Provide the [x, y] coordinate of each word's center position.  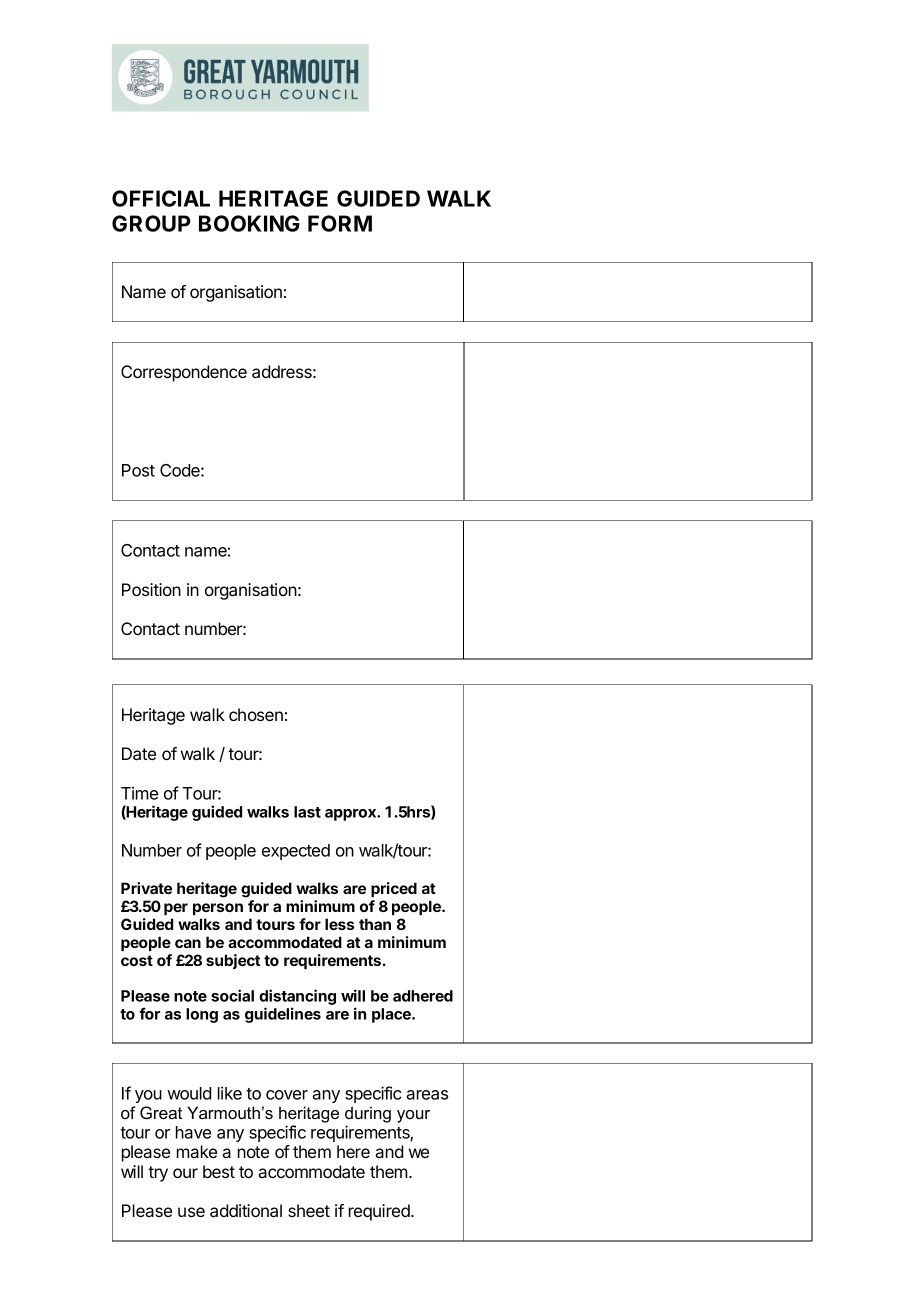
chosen [256, 714]
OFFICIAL [161, 198]
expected [296, 852]
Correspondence [184, 373]
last [307, 812]
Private [146, 888]
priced [394, 889]
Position [151, 589]
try [158, 1174]
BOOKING [249, 223]
